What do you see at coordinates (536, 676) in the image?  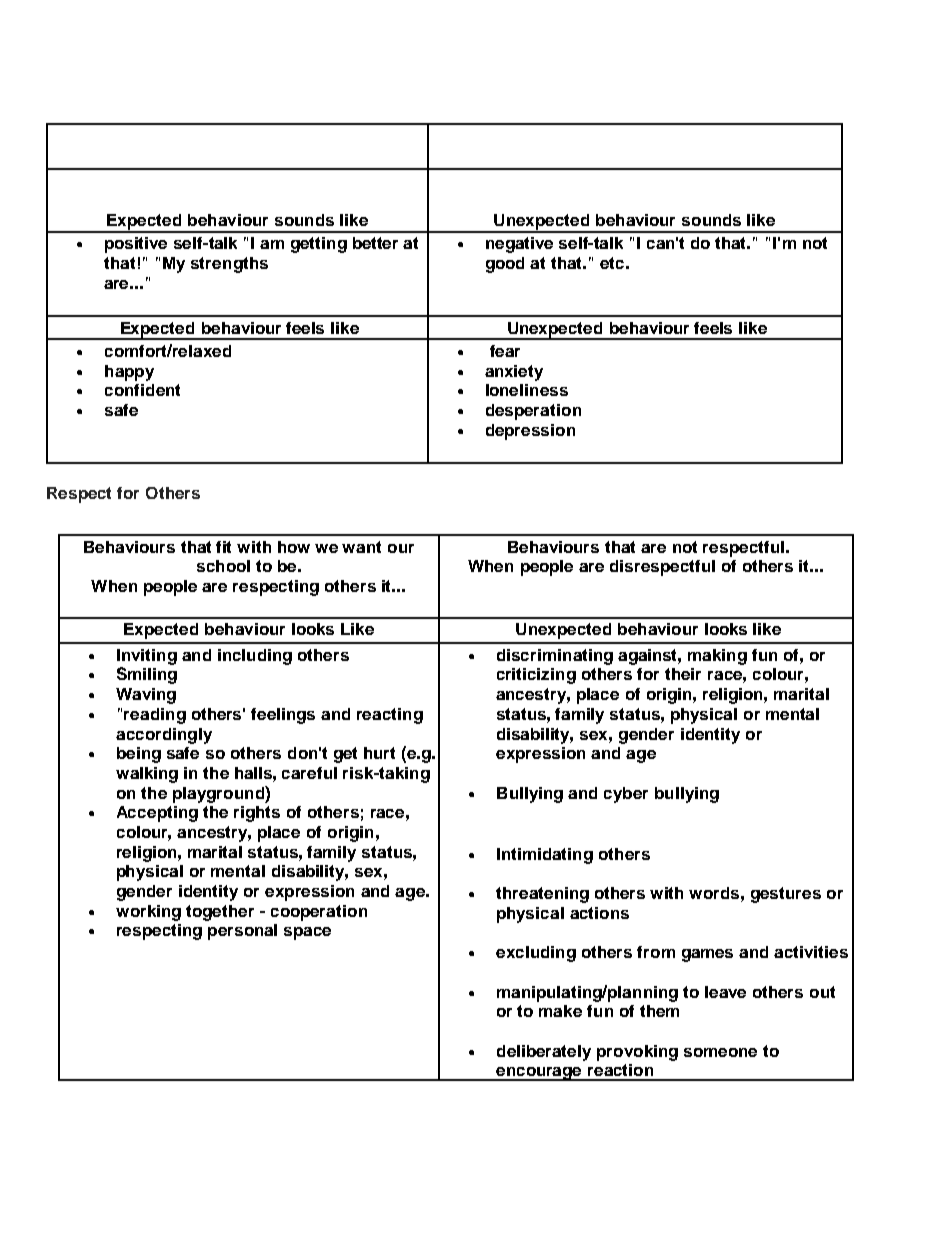 I see `criticizing` at bounding box center [536, 676].
